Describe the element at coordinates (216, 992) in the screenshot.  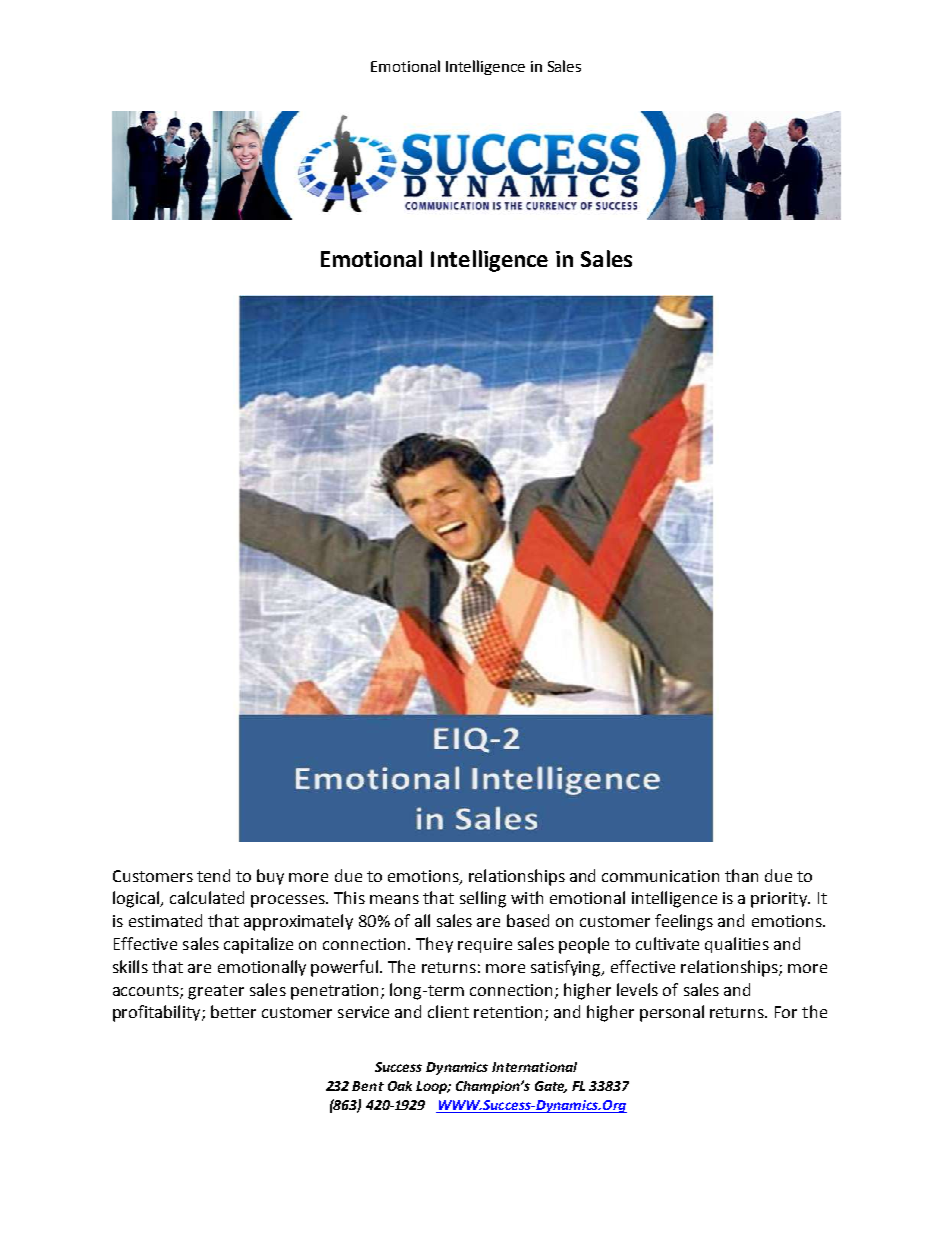
I see `greater` at that location.
